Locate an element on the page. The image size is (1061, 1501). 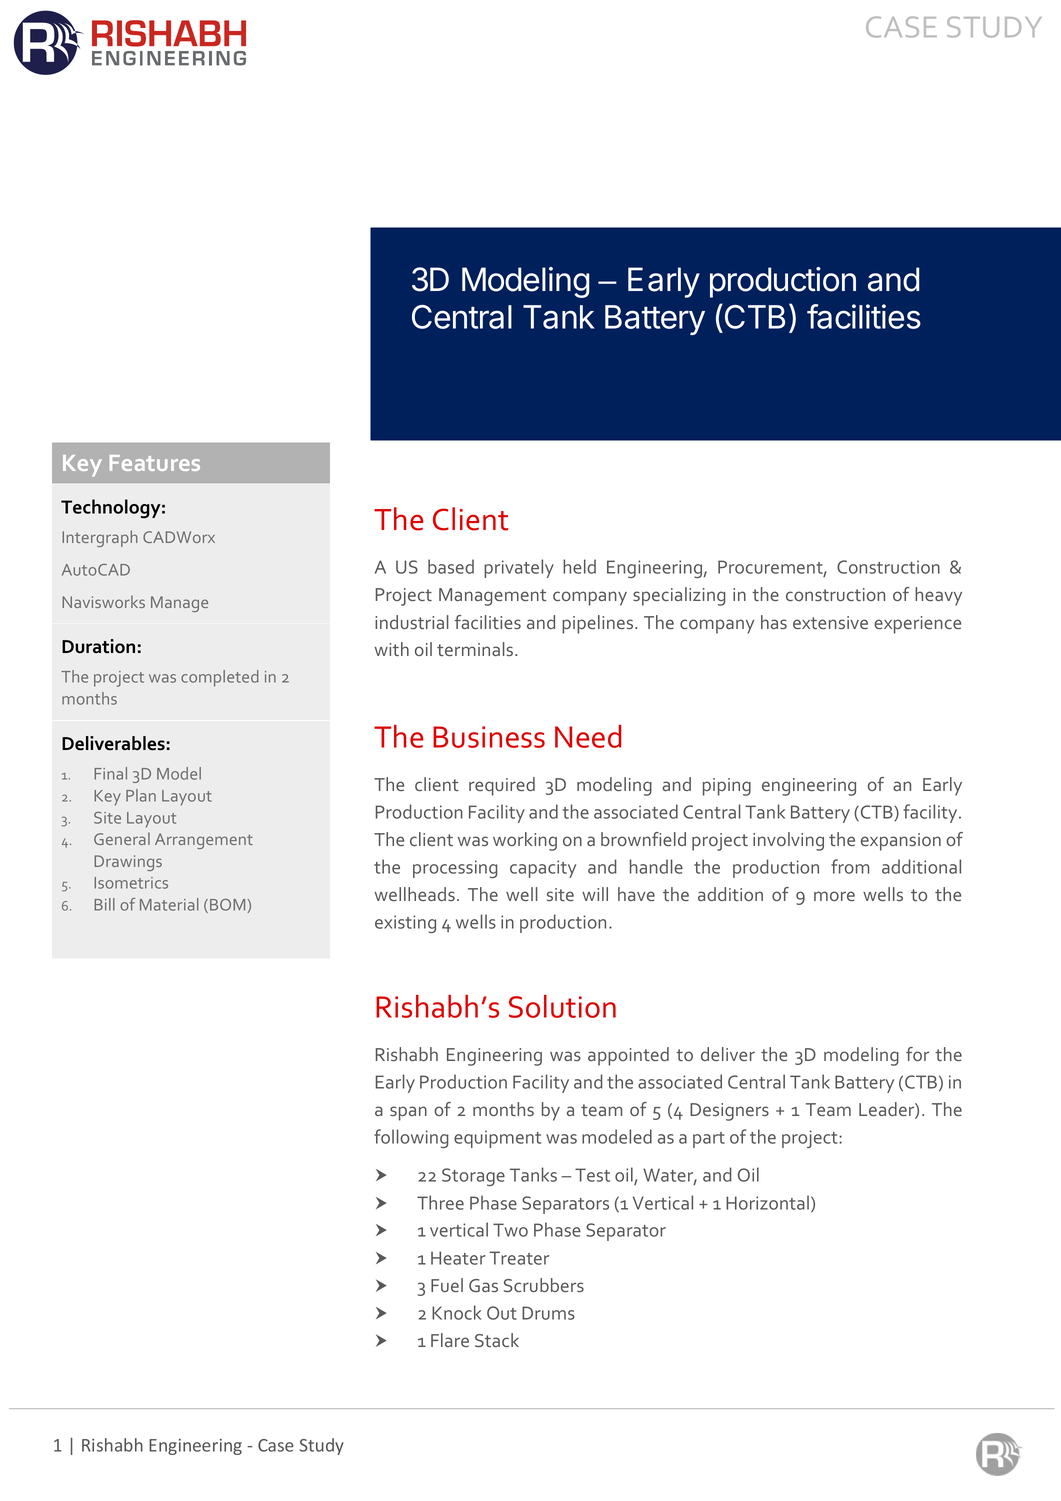
Horizontal is located at coordinates (767, 1202).
